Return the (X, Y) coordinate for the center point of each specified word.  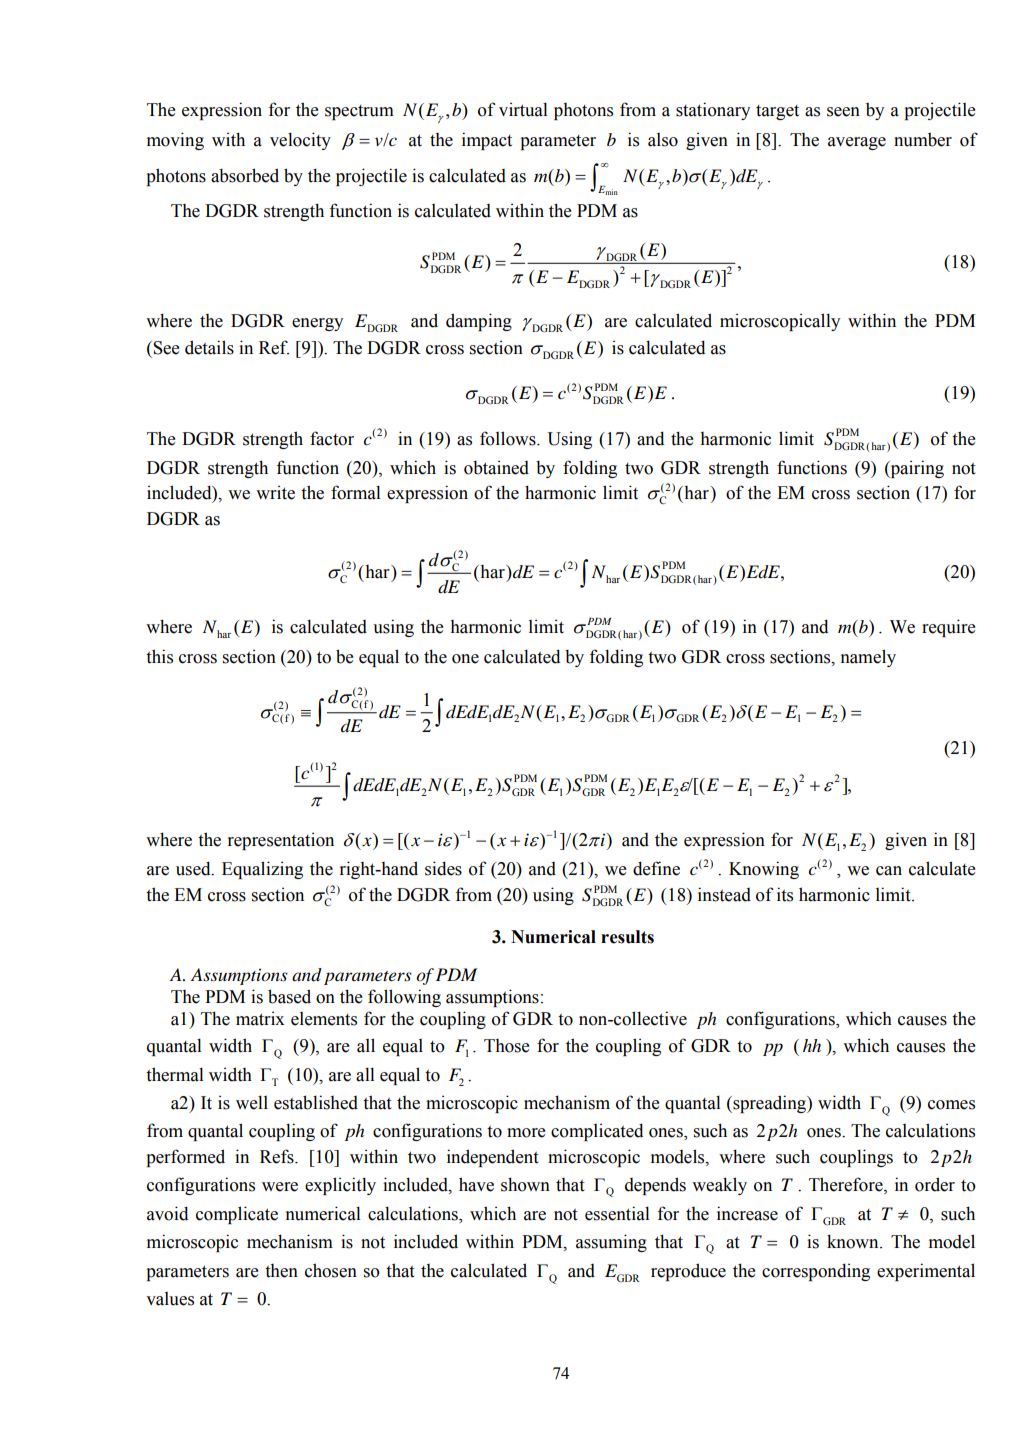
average (857, 143)
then (281, 1271)
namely (868, 658)
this (159, 656)
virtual (523, 109)
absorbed (245, 175)
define (656, 868)
